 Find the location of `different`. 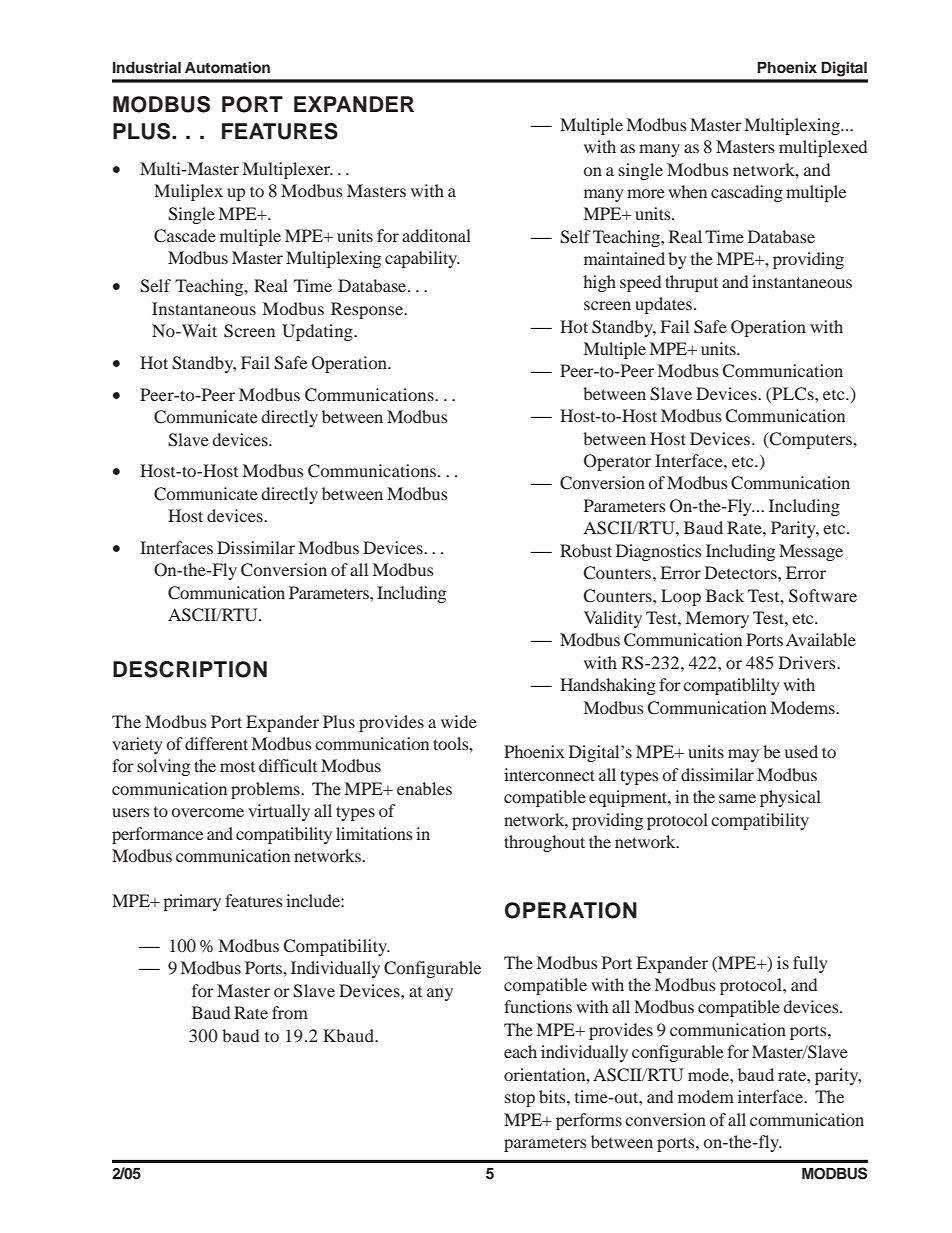

different is located at coordinates (216, 743).
